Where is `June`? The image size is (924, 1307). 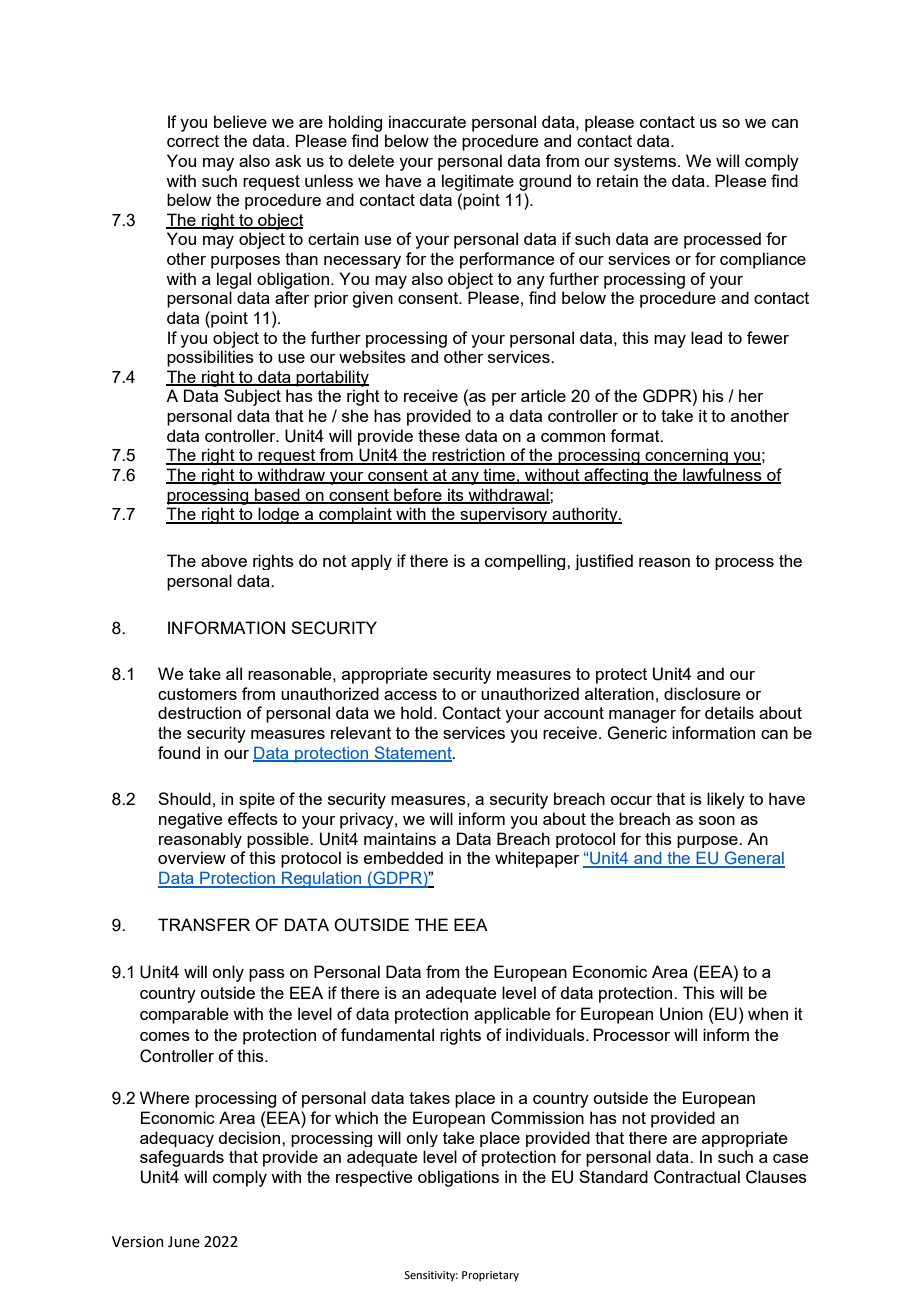
June is located at coordinates (184, 1242).
